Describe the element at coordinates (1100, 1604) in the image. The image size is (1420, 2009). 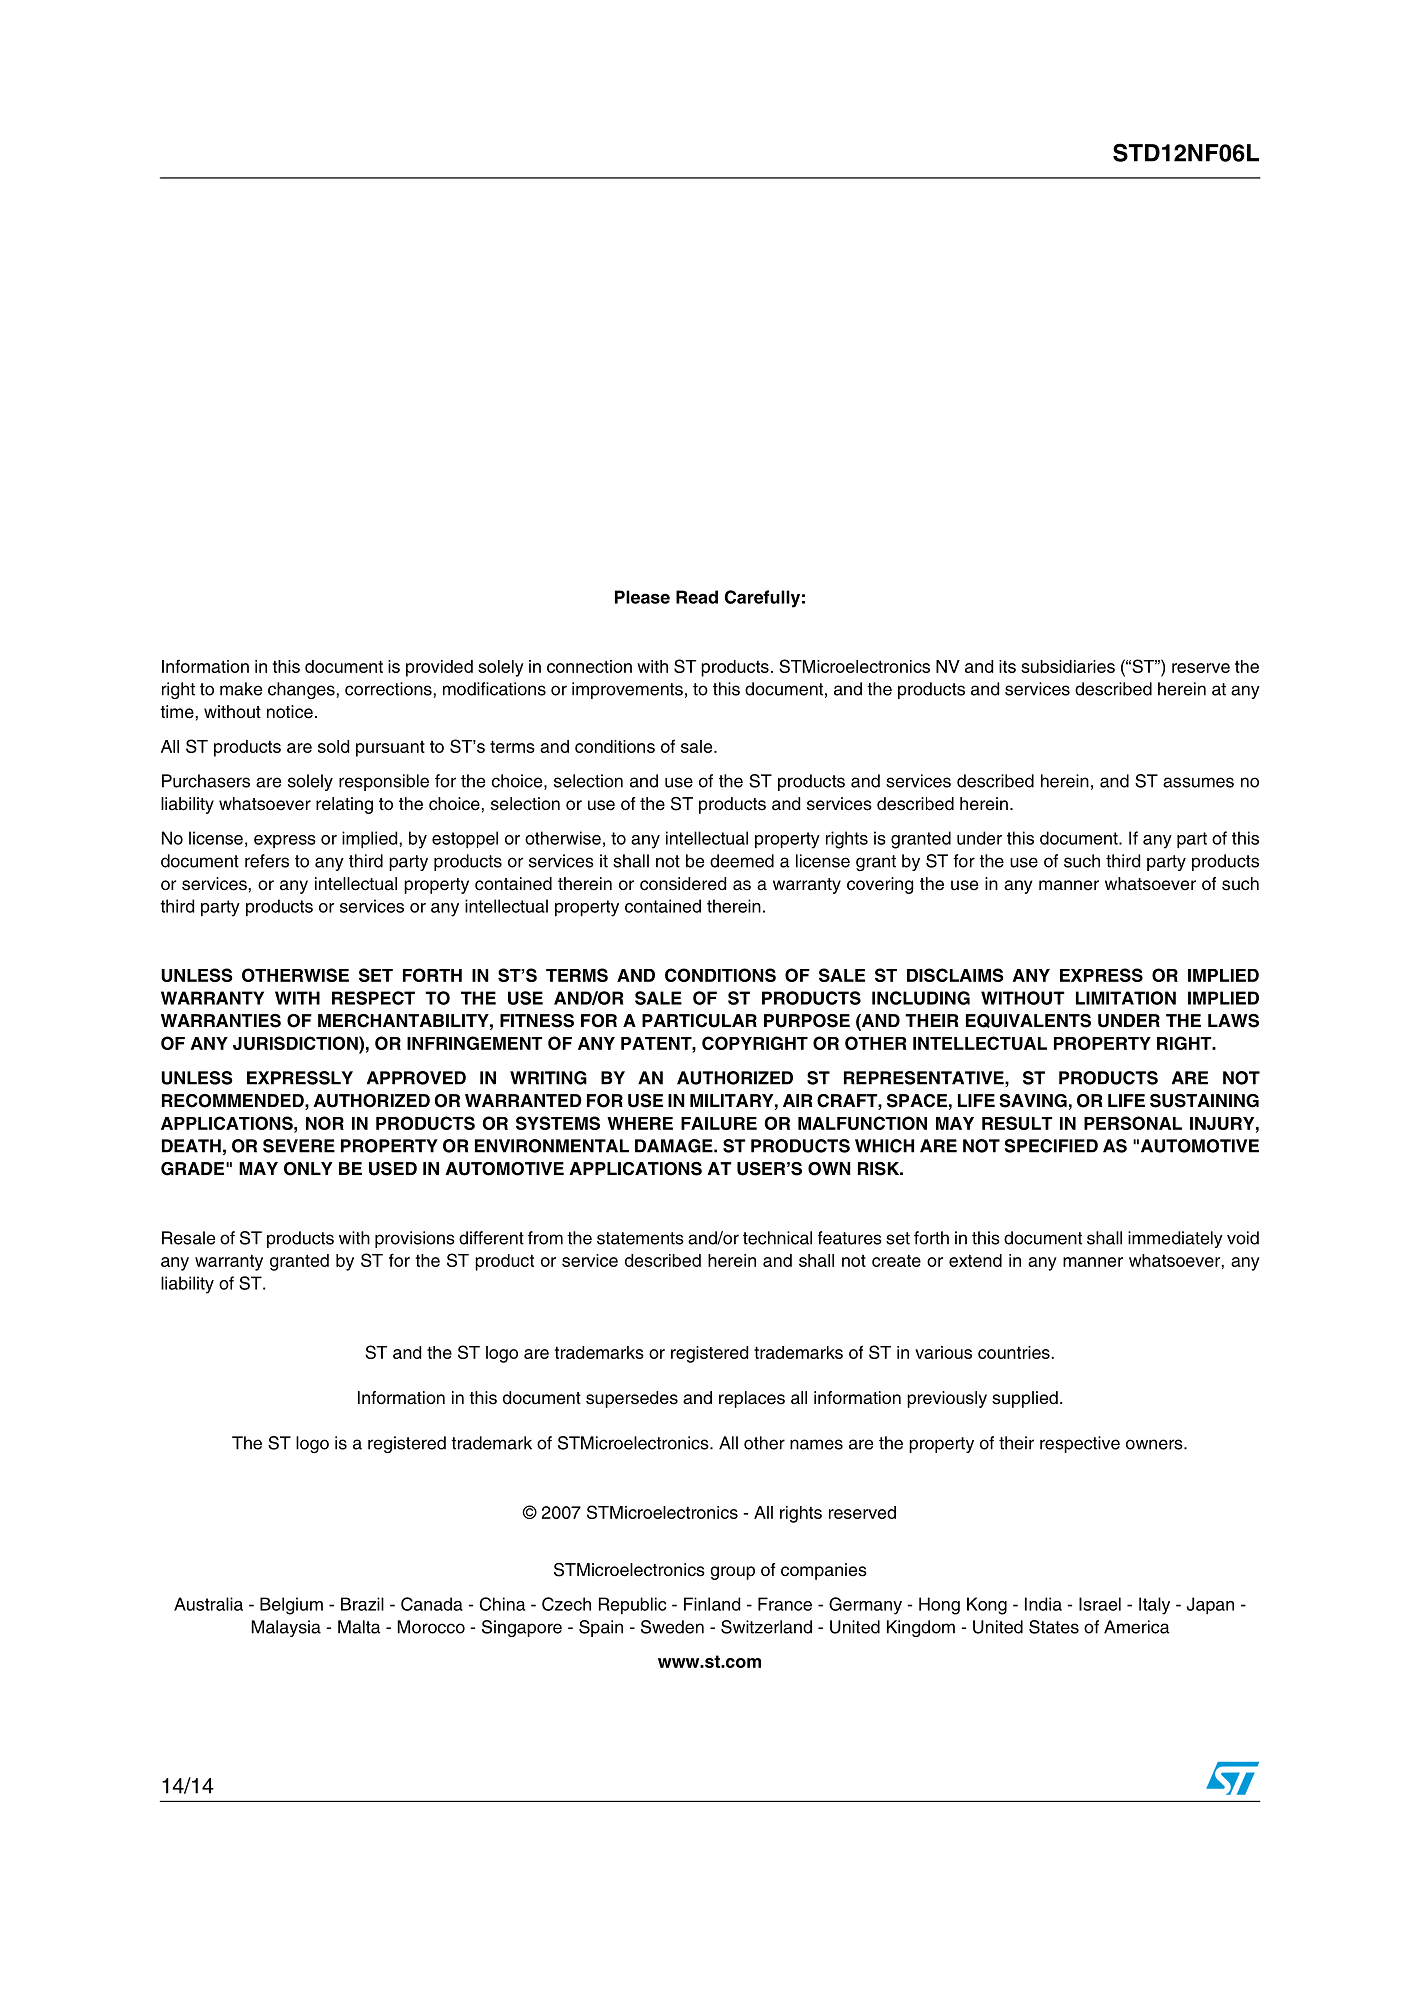
I see `Israel` at that location.
